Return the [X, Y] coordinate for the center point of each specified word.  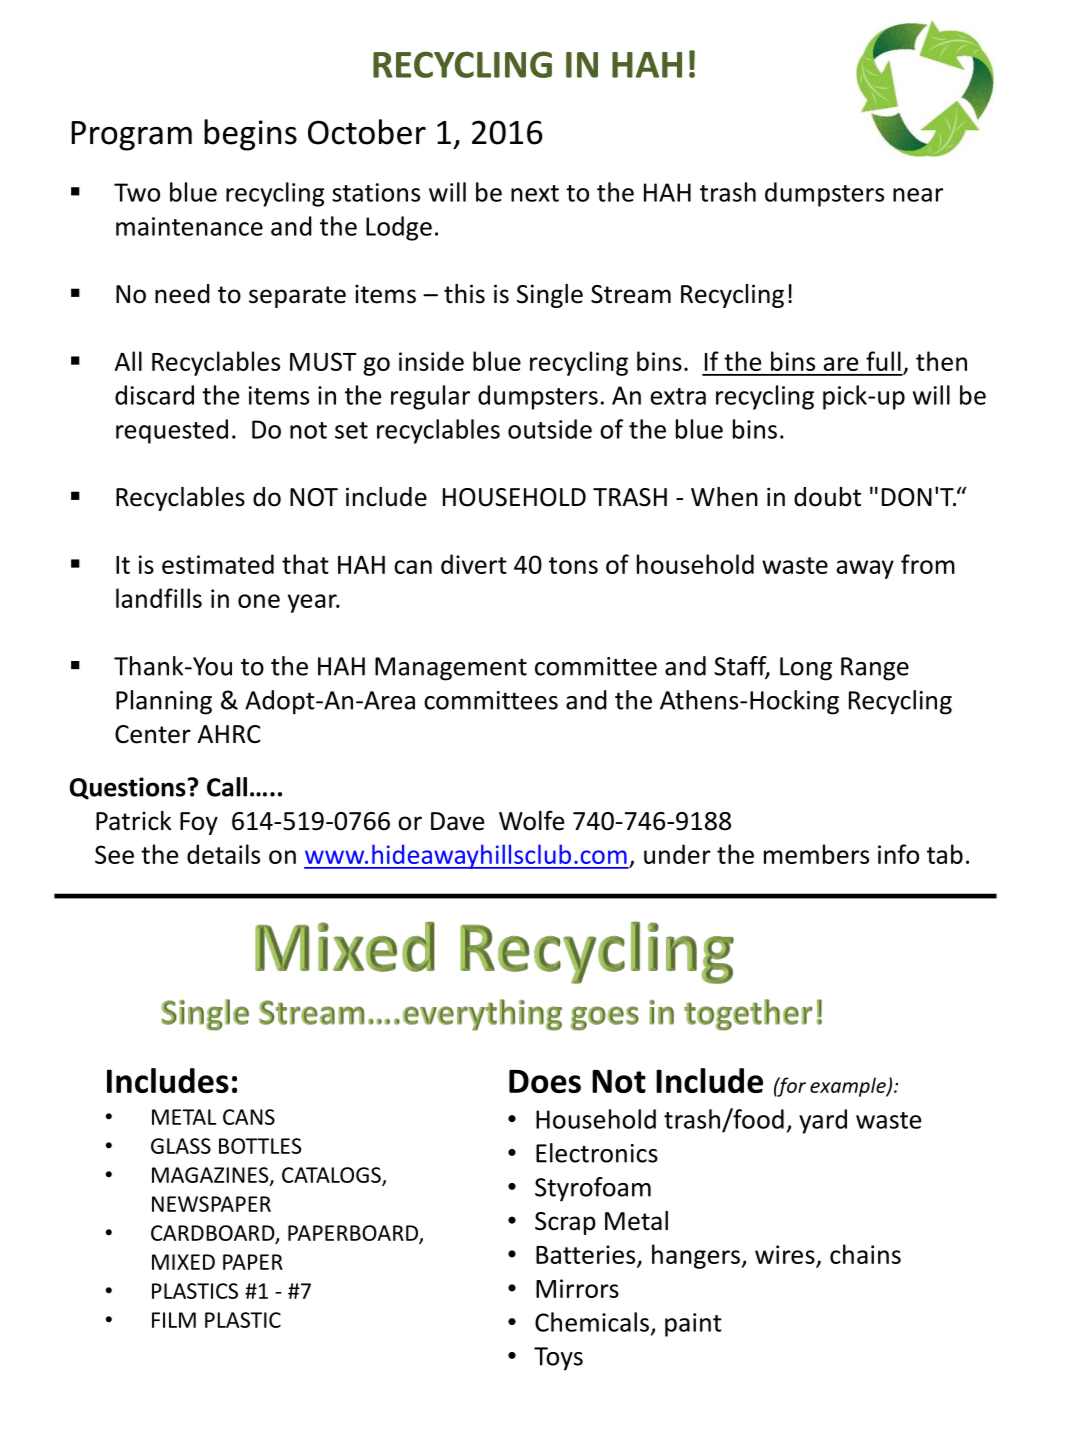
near [918, 195]
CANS [249, 1117]
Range [875, 669]
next [535, 193]
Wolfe [531, 820]
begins [250, 135]
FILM [174, 1320]
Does [545, 1081]
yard [823, 1121]
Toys [558, 1359]
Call [227, 787]
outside [550, 429]
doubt [827, 497]
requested [172, 431]
